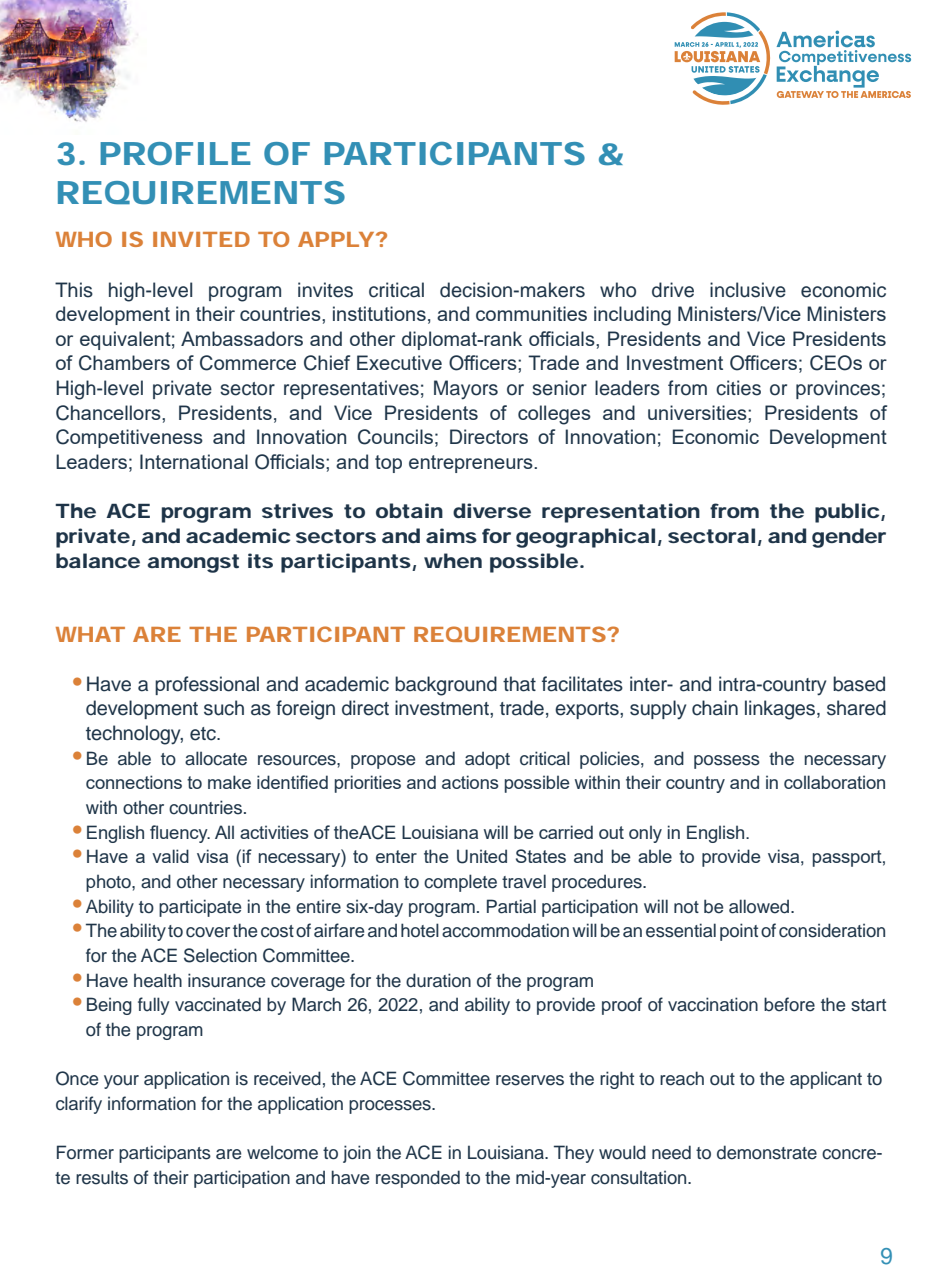 The width and height of the screenshot is (942, 1288). Describe the element at coordinates (85, 1152) in the screenshot. I see `Former` at that location.
